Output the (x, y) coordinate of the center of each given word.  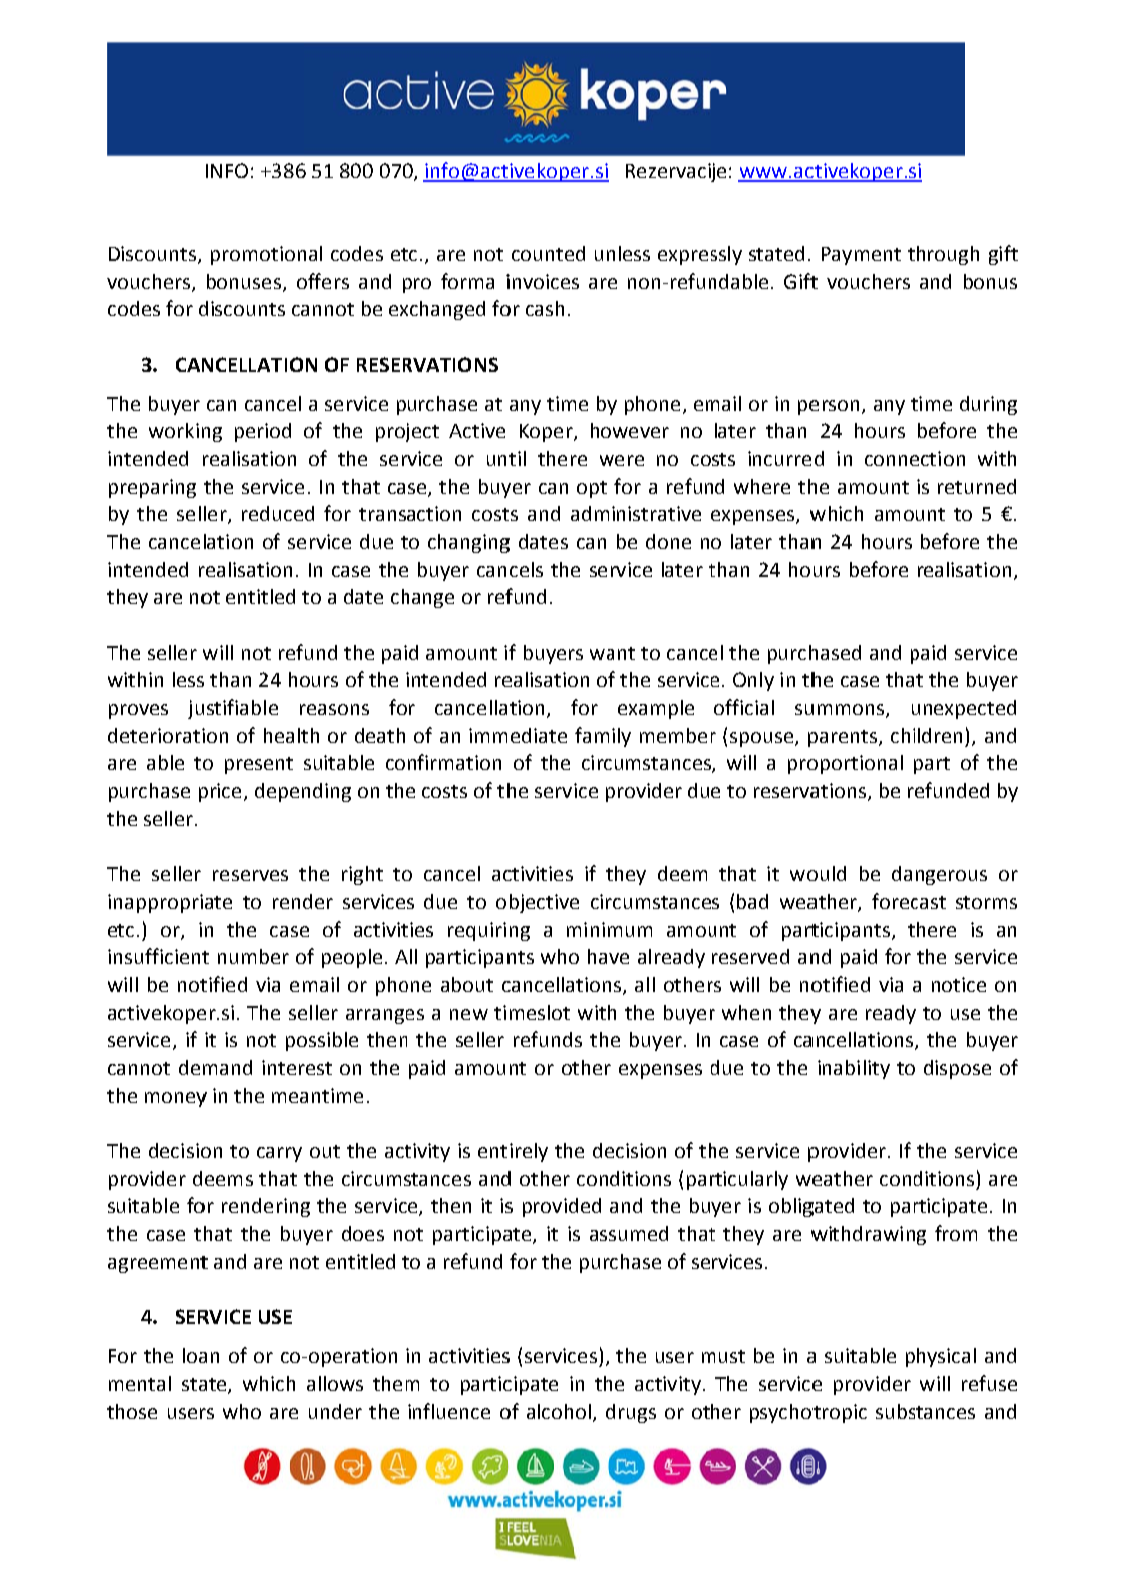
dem (198, 1067)
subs (897, 1411)
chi (903, 735)
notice (959, 984)
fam (592, 735)
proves (138, 711)
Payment (861, 256)
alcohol (559, 1411)
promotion (258, 255)
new (469, 1014)
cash (545, 308)
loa (195, 1355)
